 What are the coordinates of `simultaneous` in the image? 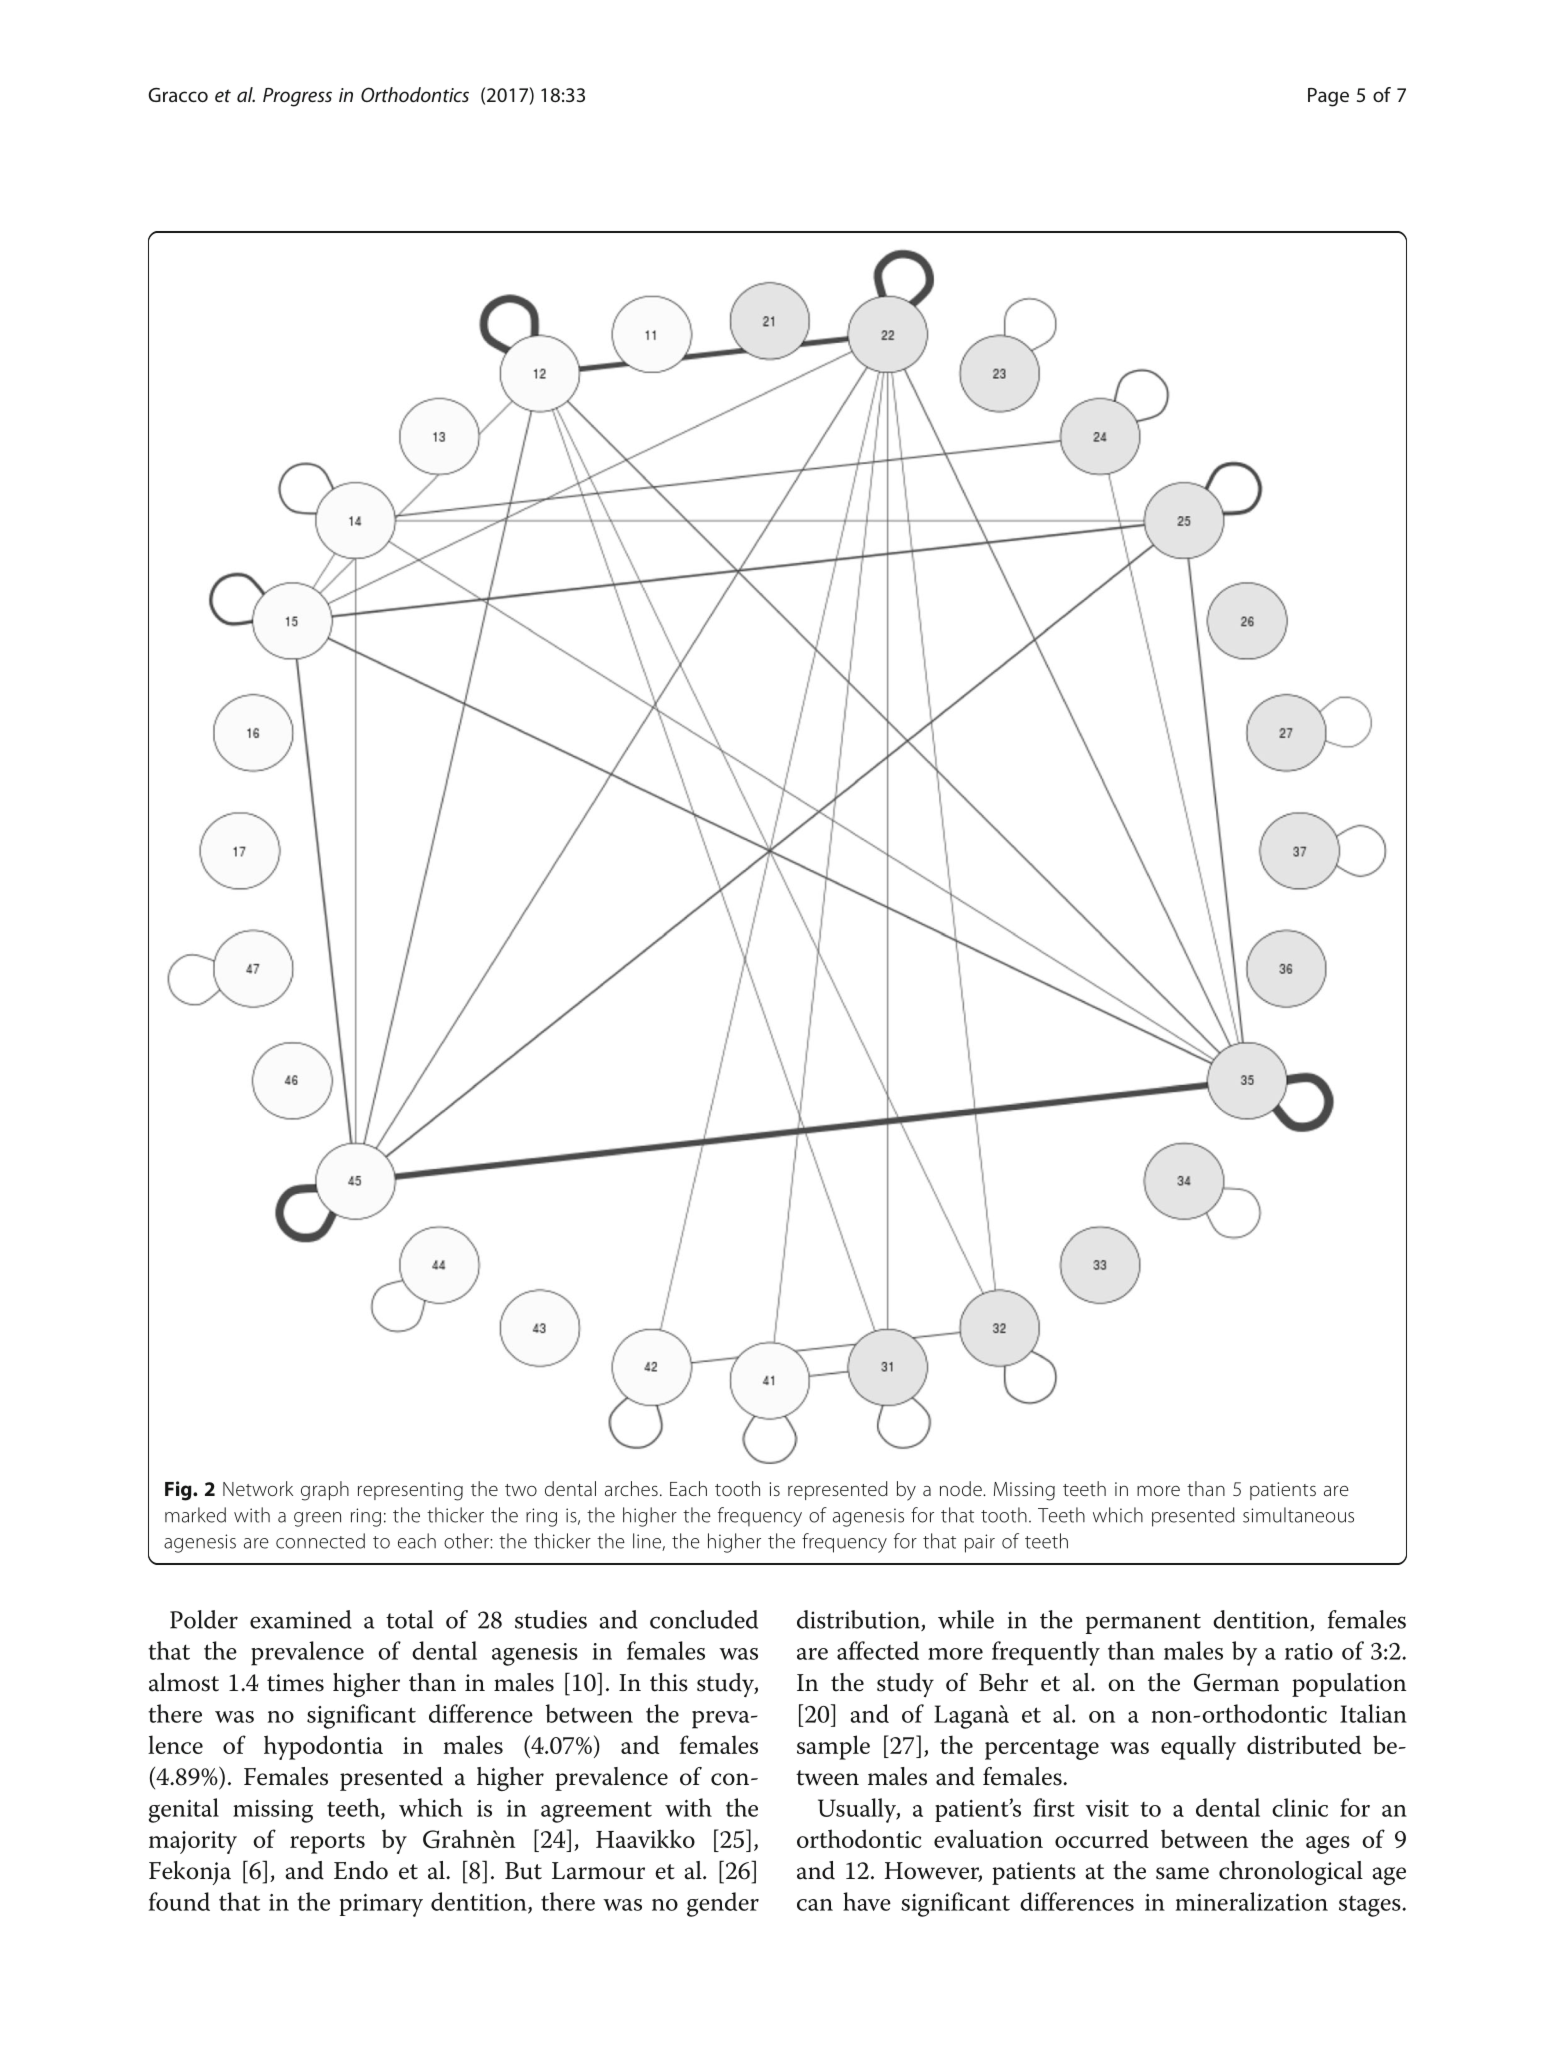 It's located at (1298, 1515).
